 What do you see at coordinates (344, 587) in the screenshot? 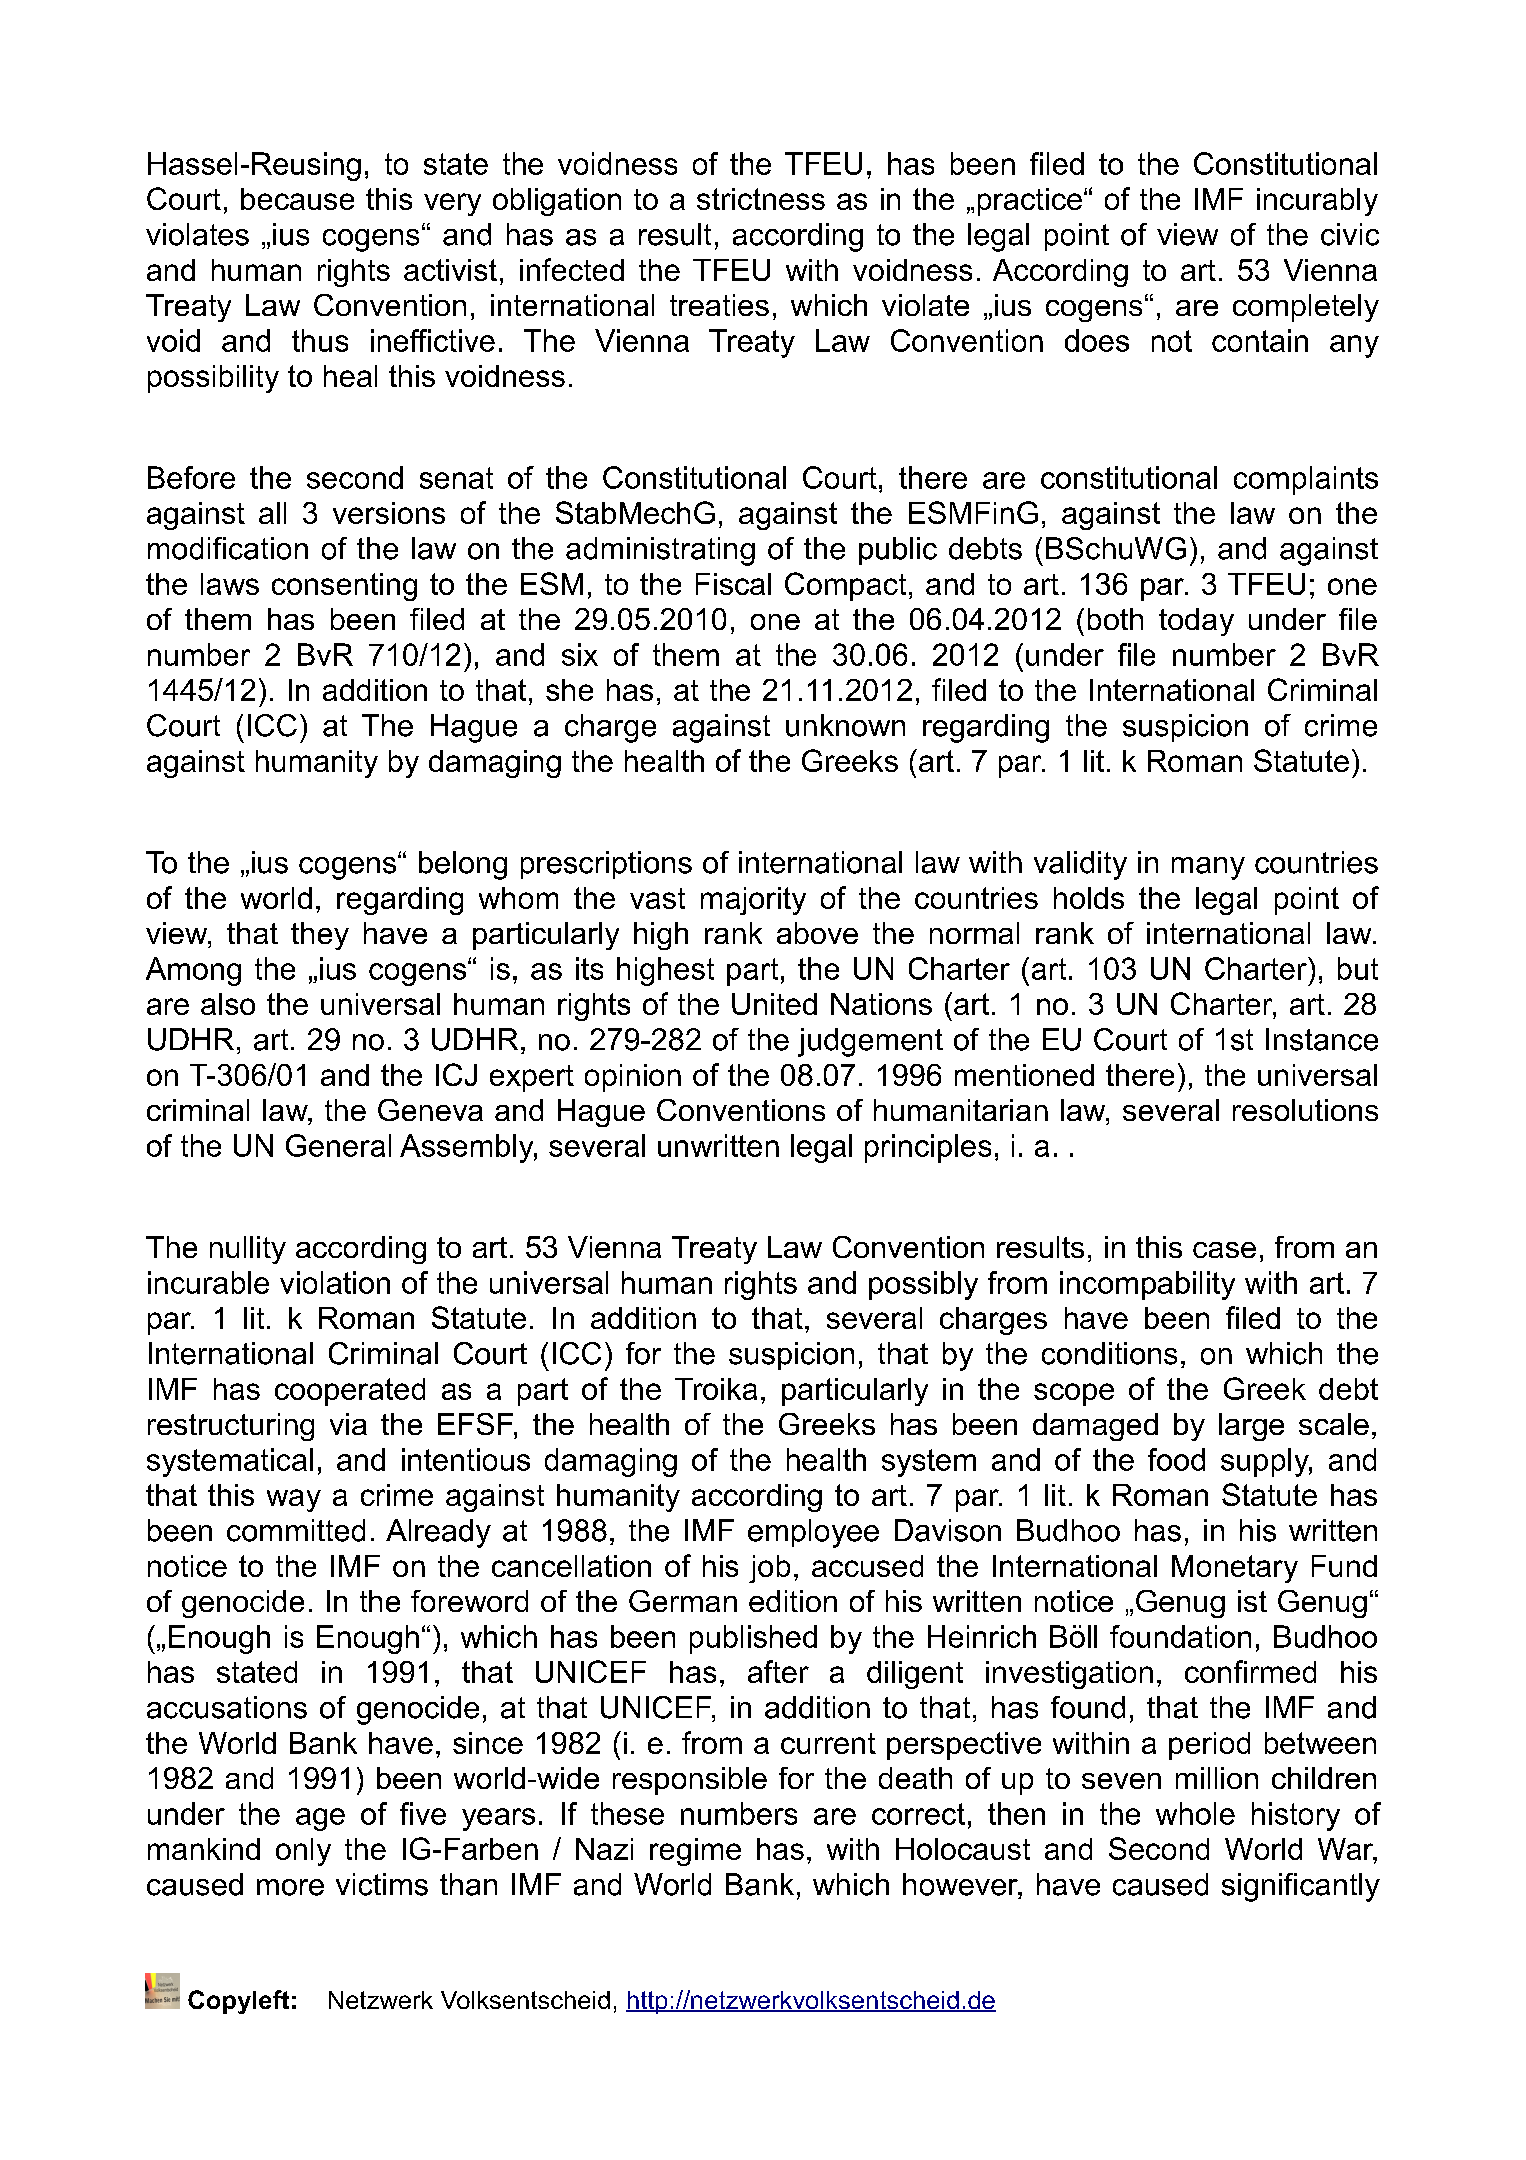
I see `consenting` at bounding box center [344, 587].
